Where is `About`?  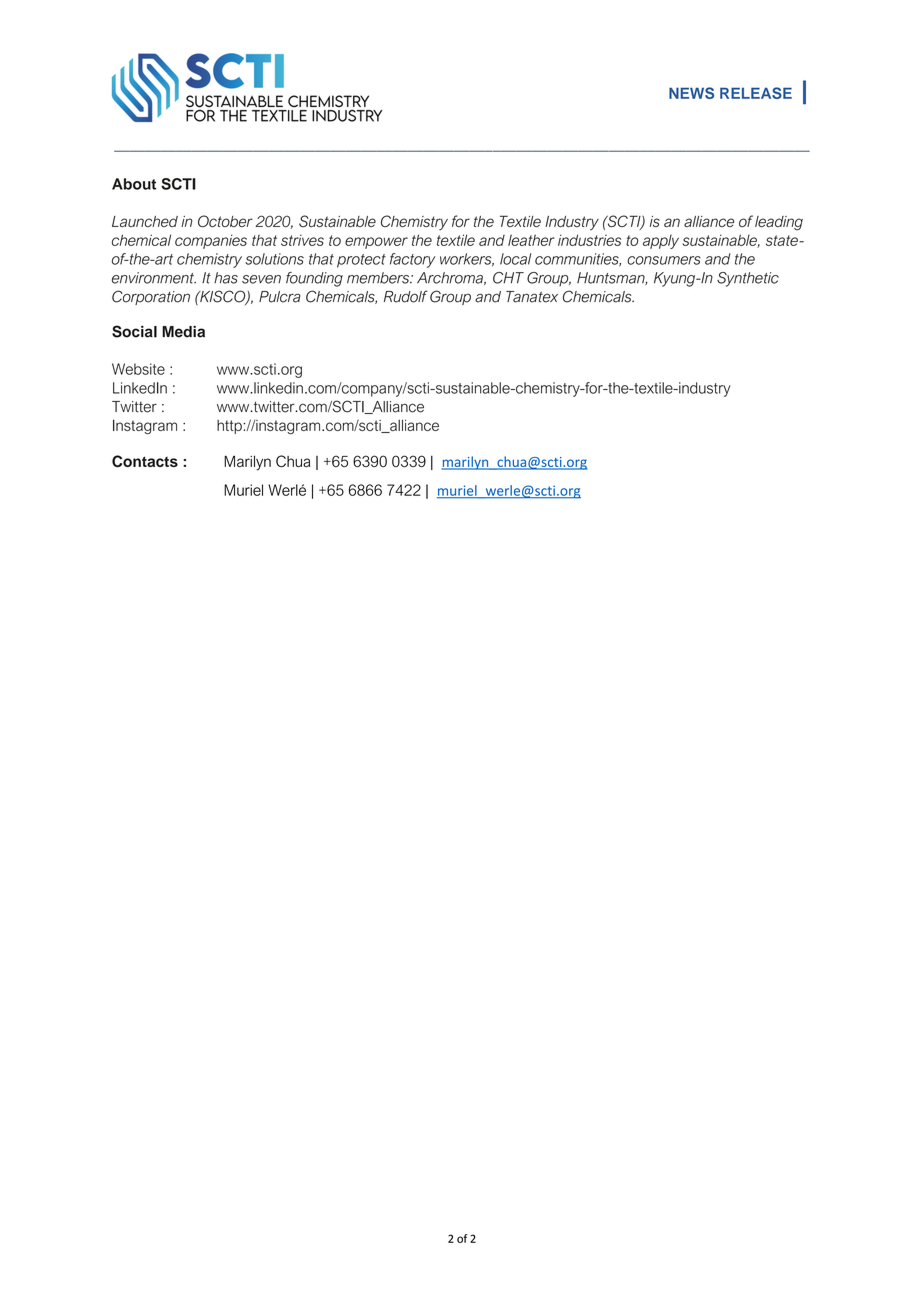
About is located at coordinates (134, 184).
